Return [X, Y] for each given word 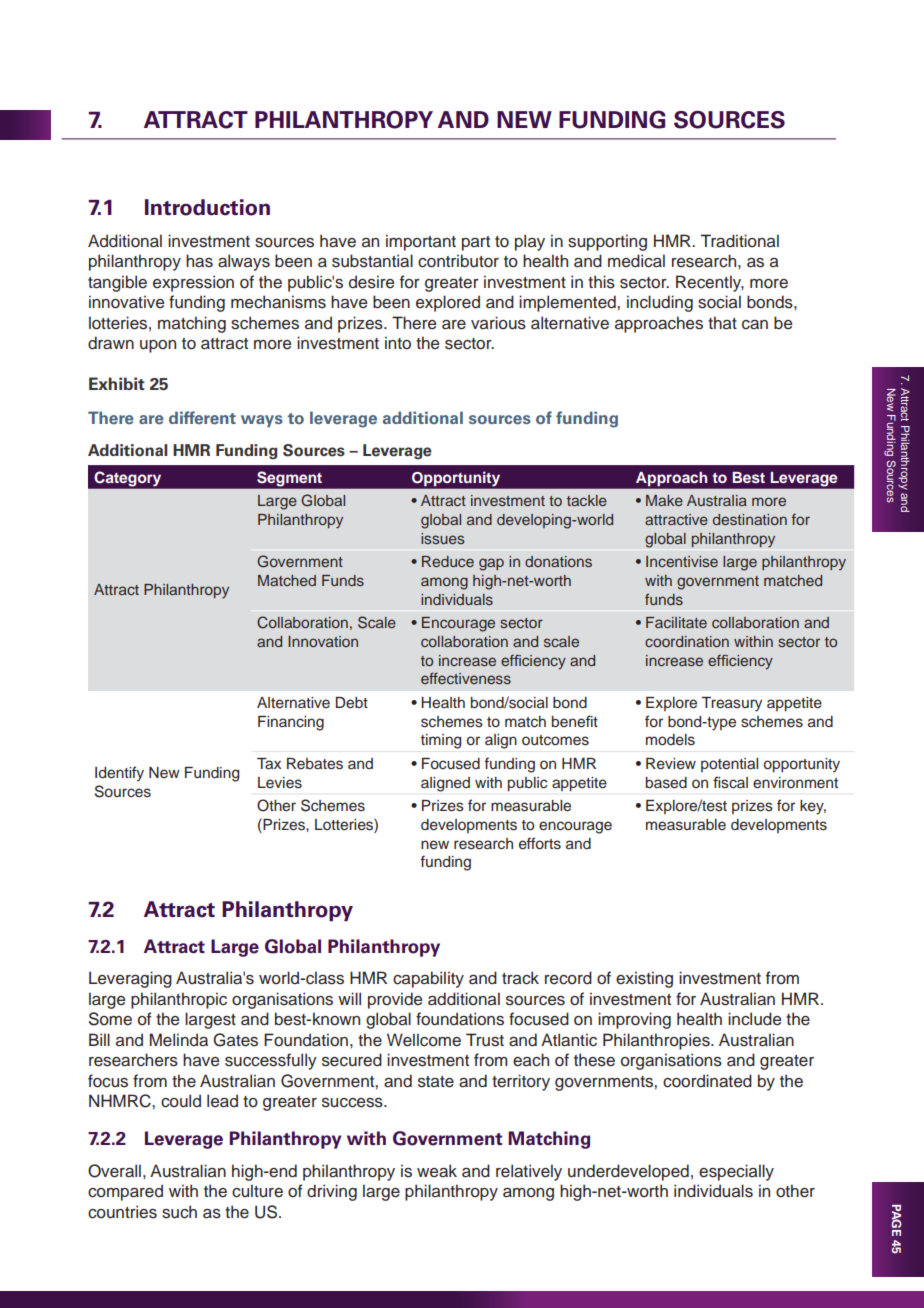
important [421, 242]
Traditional [740, 241]
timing [441, 741]
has [199, 261]
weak [437, 1171]
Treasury [731, 704]
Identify [119, 774]
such [179, 1212]
